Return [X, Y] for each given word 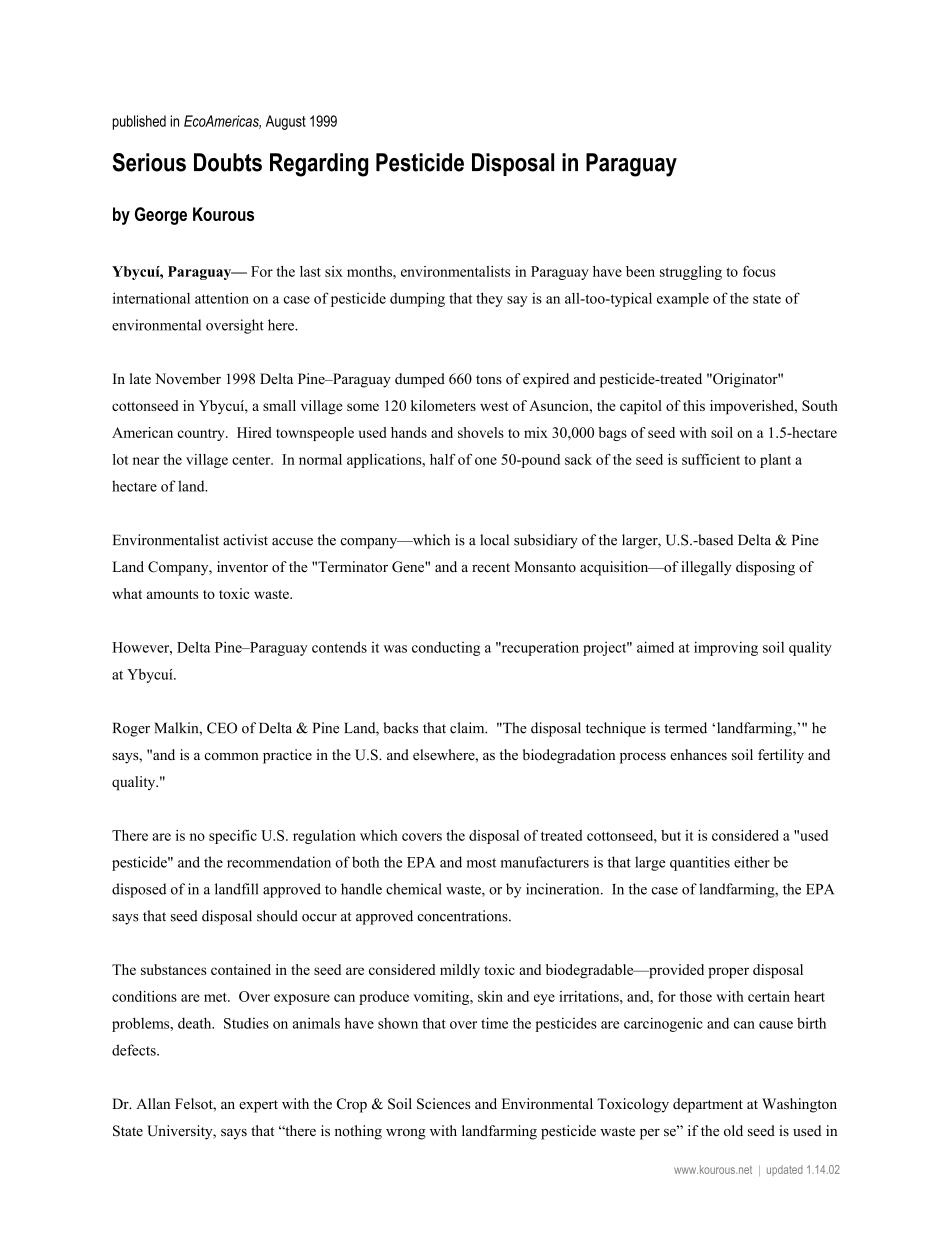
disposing [765, 568]
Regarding [319, 165]
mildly [460, 971]
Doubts [228, 162]
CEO [222, 728]
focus [759, 271]
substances [173, 969]
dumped [420, 380]
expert [258, 1106]
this [694, 405]
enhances [698, 754]
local [494, 540]
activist [245, 540]
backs [400, 728]
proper [728, 973]
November [188, 378]
